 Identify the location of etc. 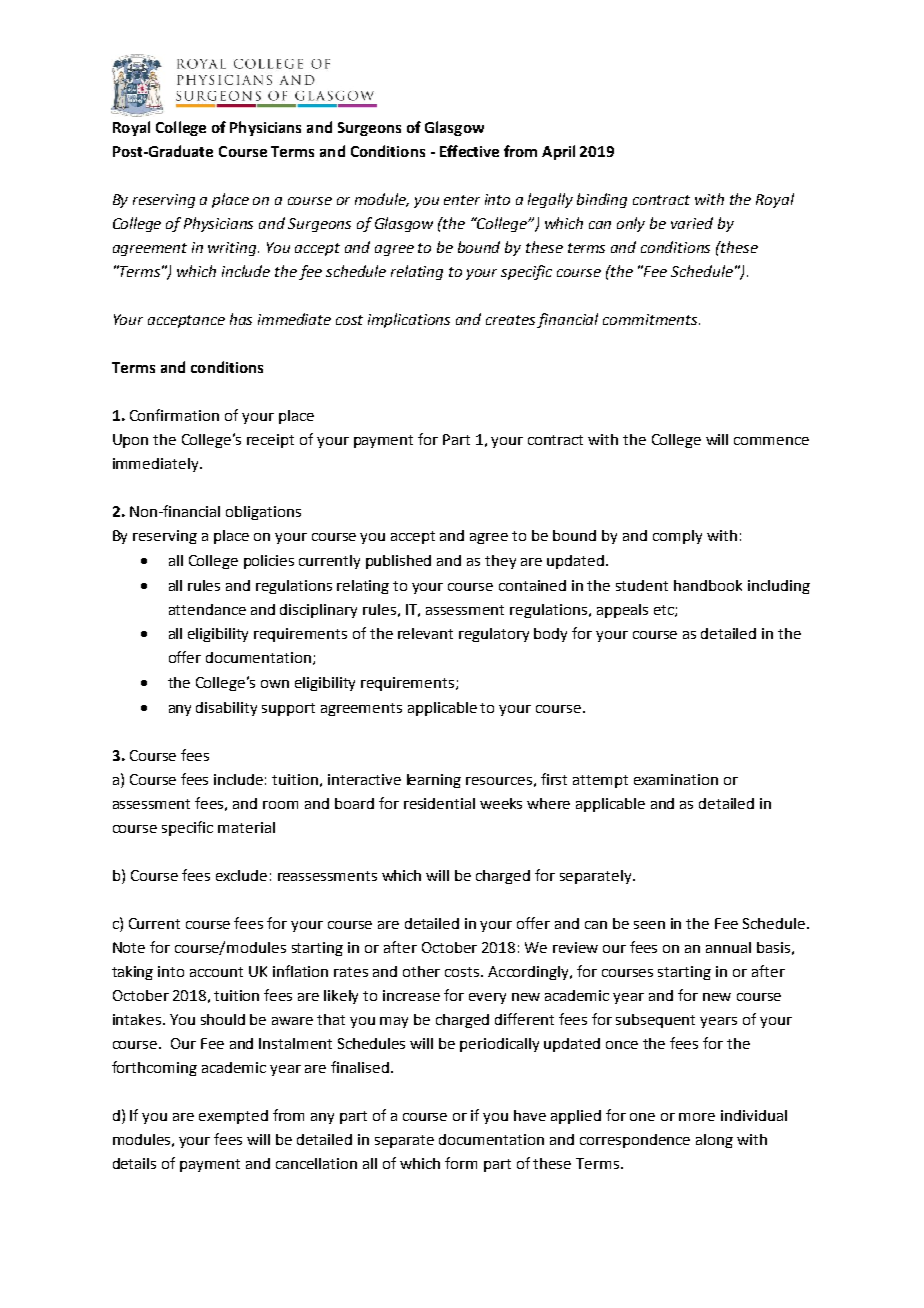
(665, 611).
